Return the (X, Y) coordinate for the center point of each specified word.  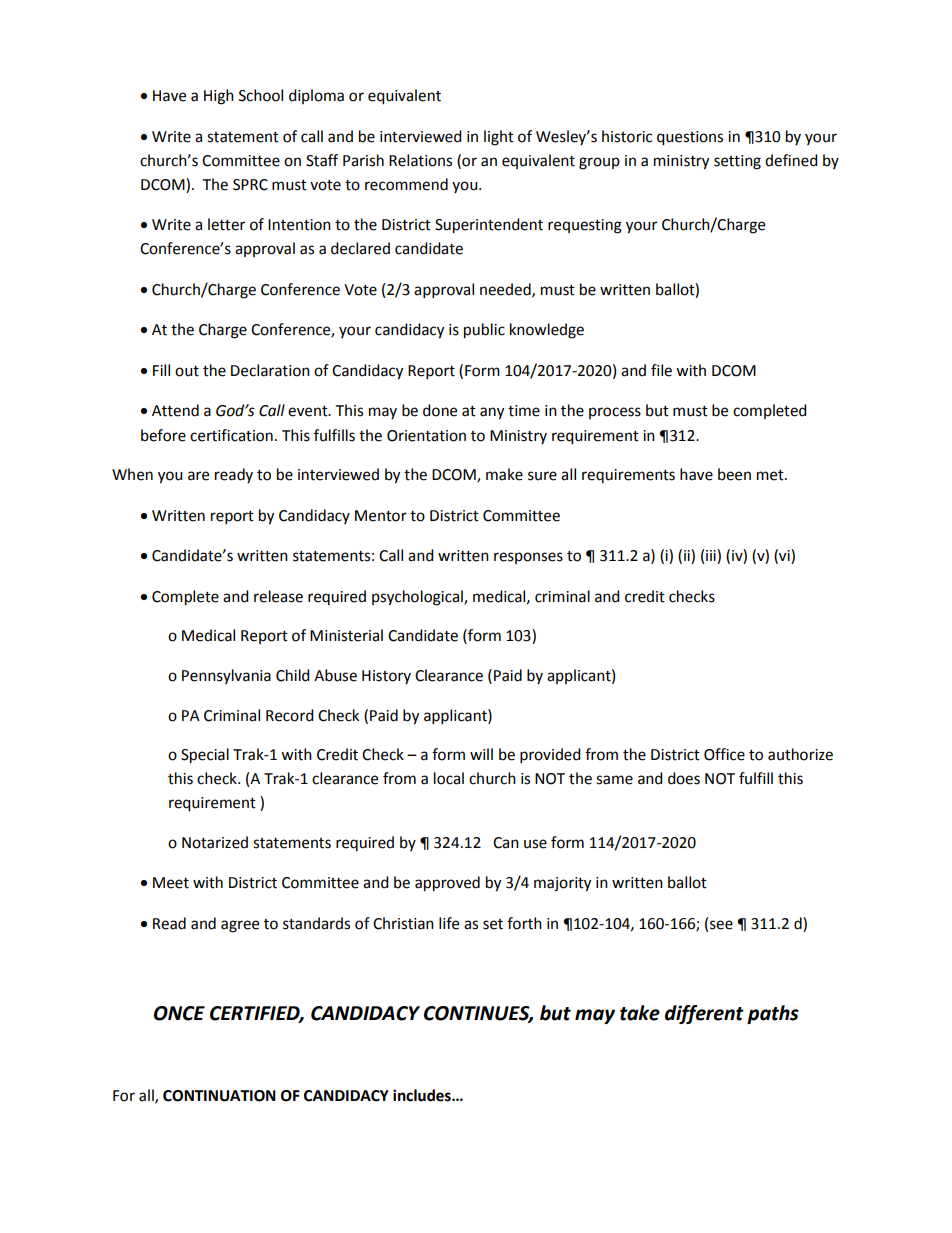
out (187, 371)
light (499, 138)
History (386, 677)
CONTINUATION (219, 1096)
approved (447, 884)
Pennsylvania (226, 676)
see (721, 925)
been (734, 474)
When (132, 474)
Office (724, 754)
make (504, 474)
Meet (171, 883)
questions (690, 138)
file (661, 370)
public (484, 331)
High (219, 97)
